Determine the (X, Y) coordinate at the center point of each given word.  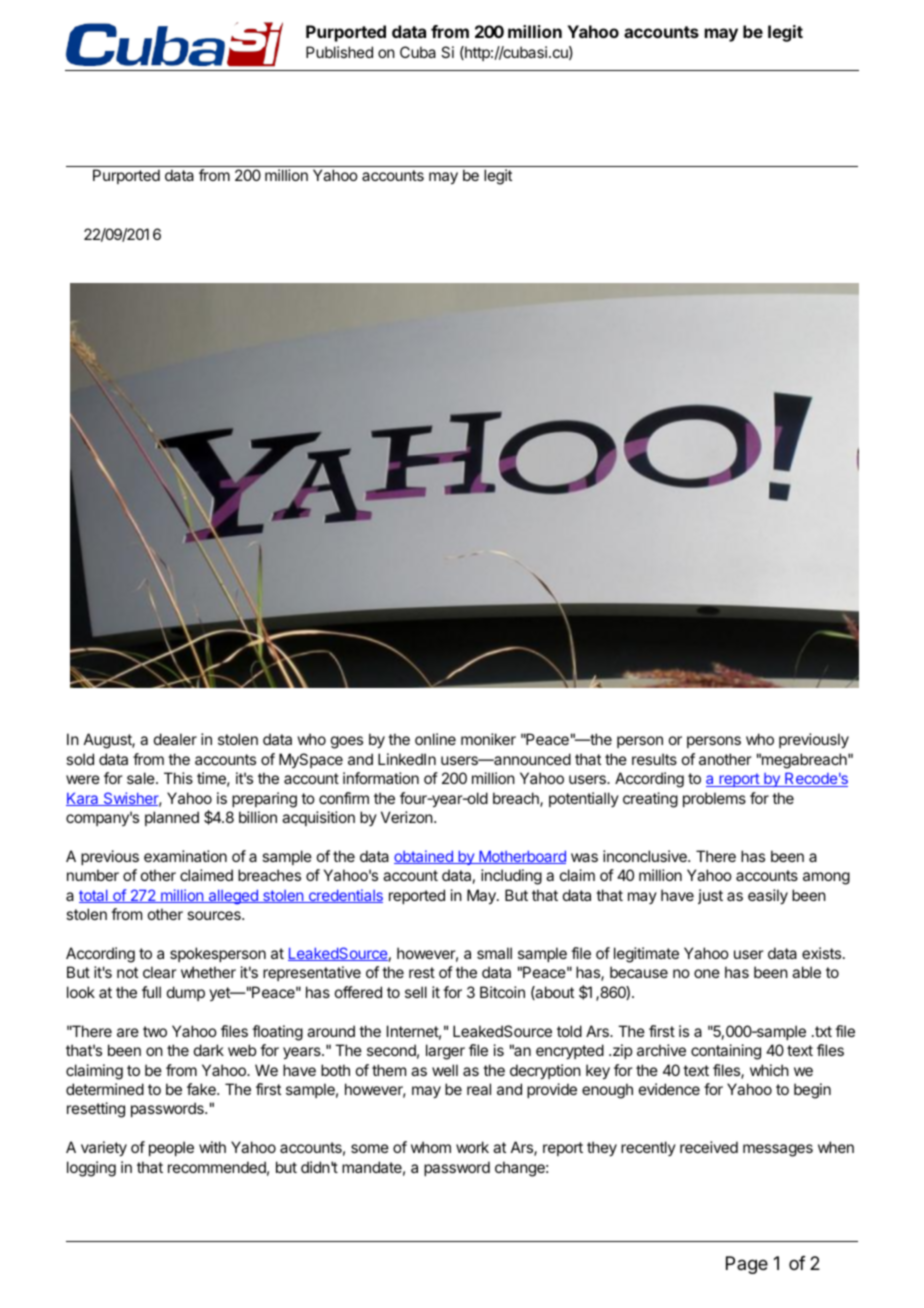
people (171, 1148)
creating (650, 800)
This (178, 778)
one (707, 973)
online (435, 739)
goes (347, 742)
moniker (488, 739)
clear (160, 972)
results (654, 759)
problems (714, 799)
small (494, 953)
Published (339, 52)
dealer (175, 739)
